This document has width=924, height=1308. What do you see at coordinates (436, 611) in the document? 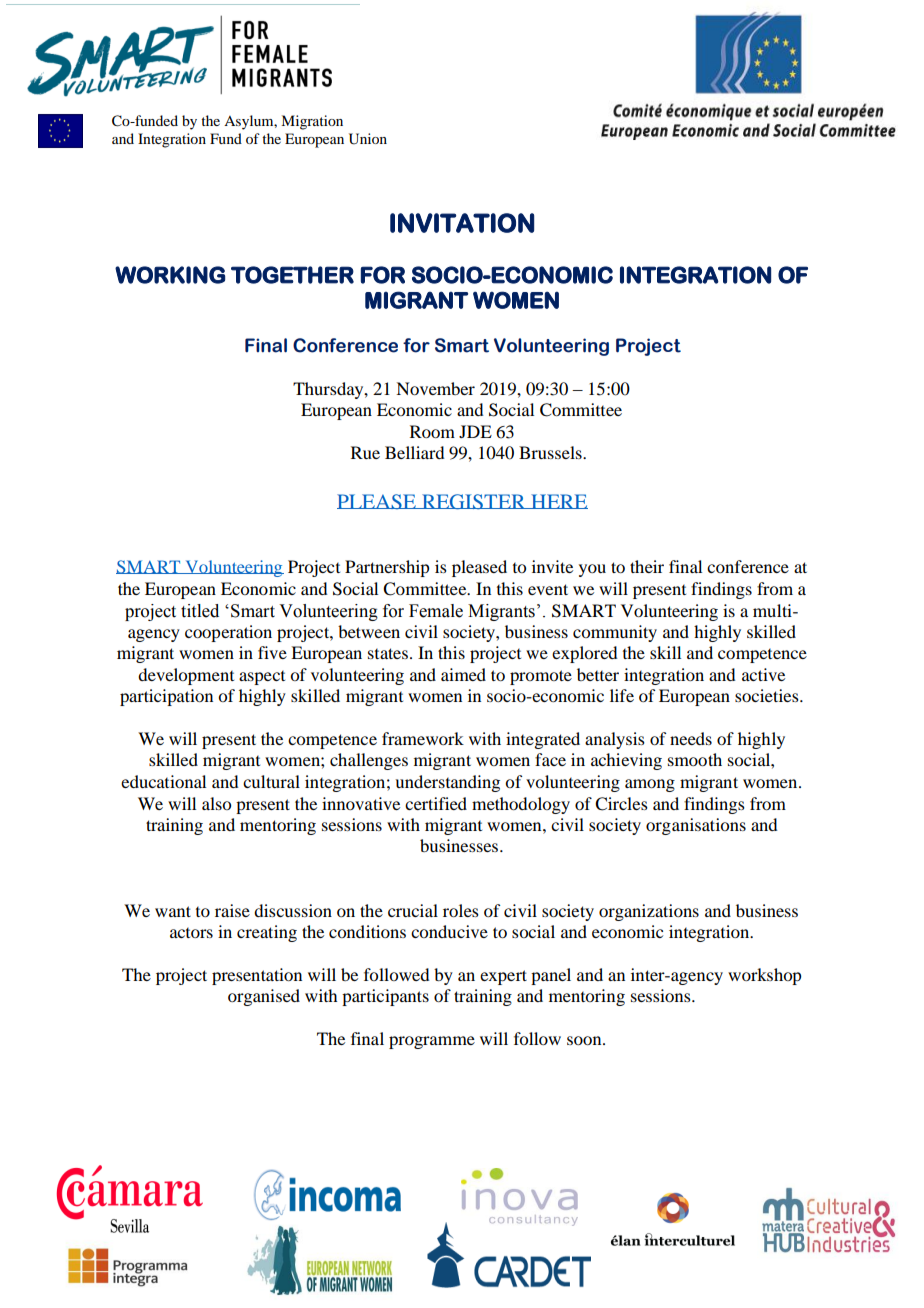
I see `Female` at bounding box center [436, 611].
